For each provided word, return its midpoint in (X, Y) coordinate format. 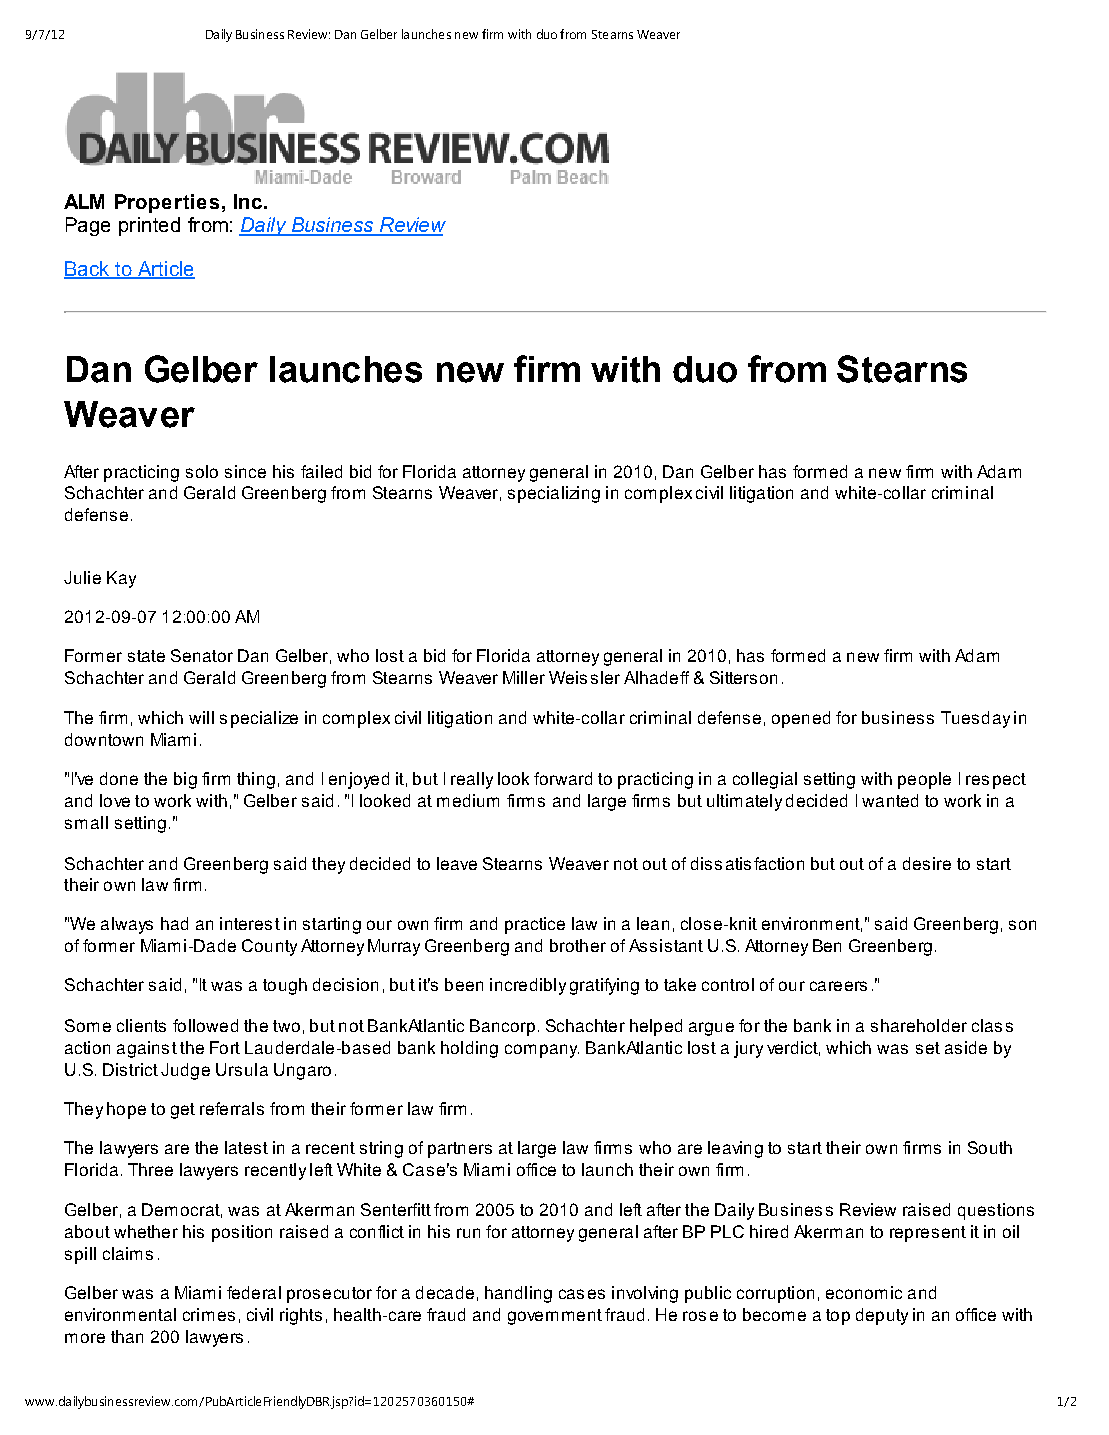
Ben (827, 945)
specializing (554, 494)
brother (578, 945)
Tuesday (975, 719)
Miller (524, 677)
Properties (167, 203)
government (555, 1317)
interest (250, 923)
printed (149, 226)
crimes (209, 1314)
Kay (121, 579)
